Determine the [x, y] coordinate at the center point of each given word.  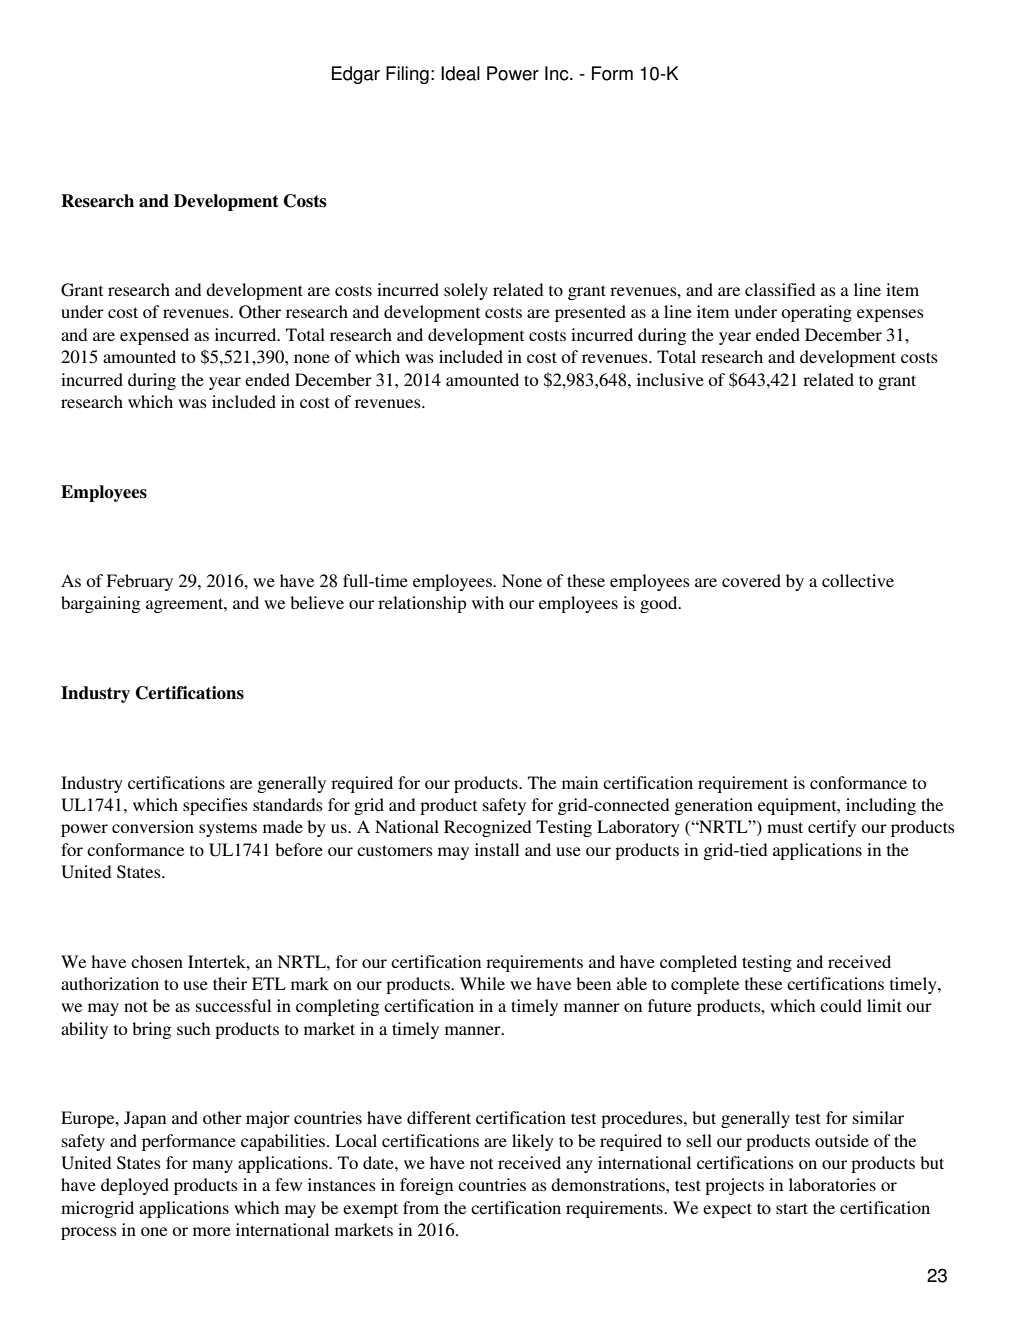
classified [780, 289]
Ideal [460, 73]
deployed [135, 1186]
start [792, 1208]
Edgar [356, 75]
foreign [426, 1186]
